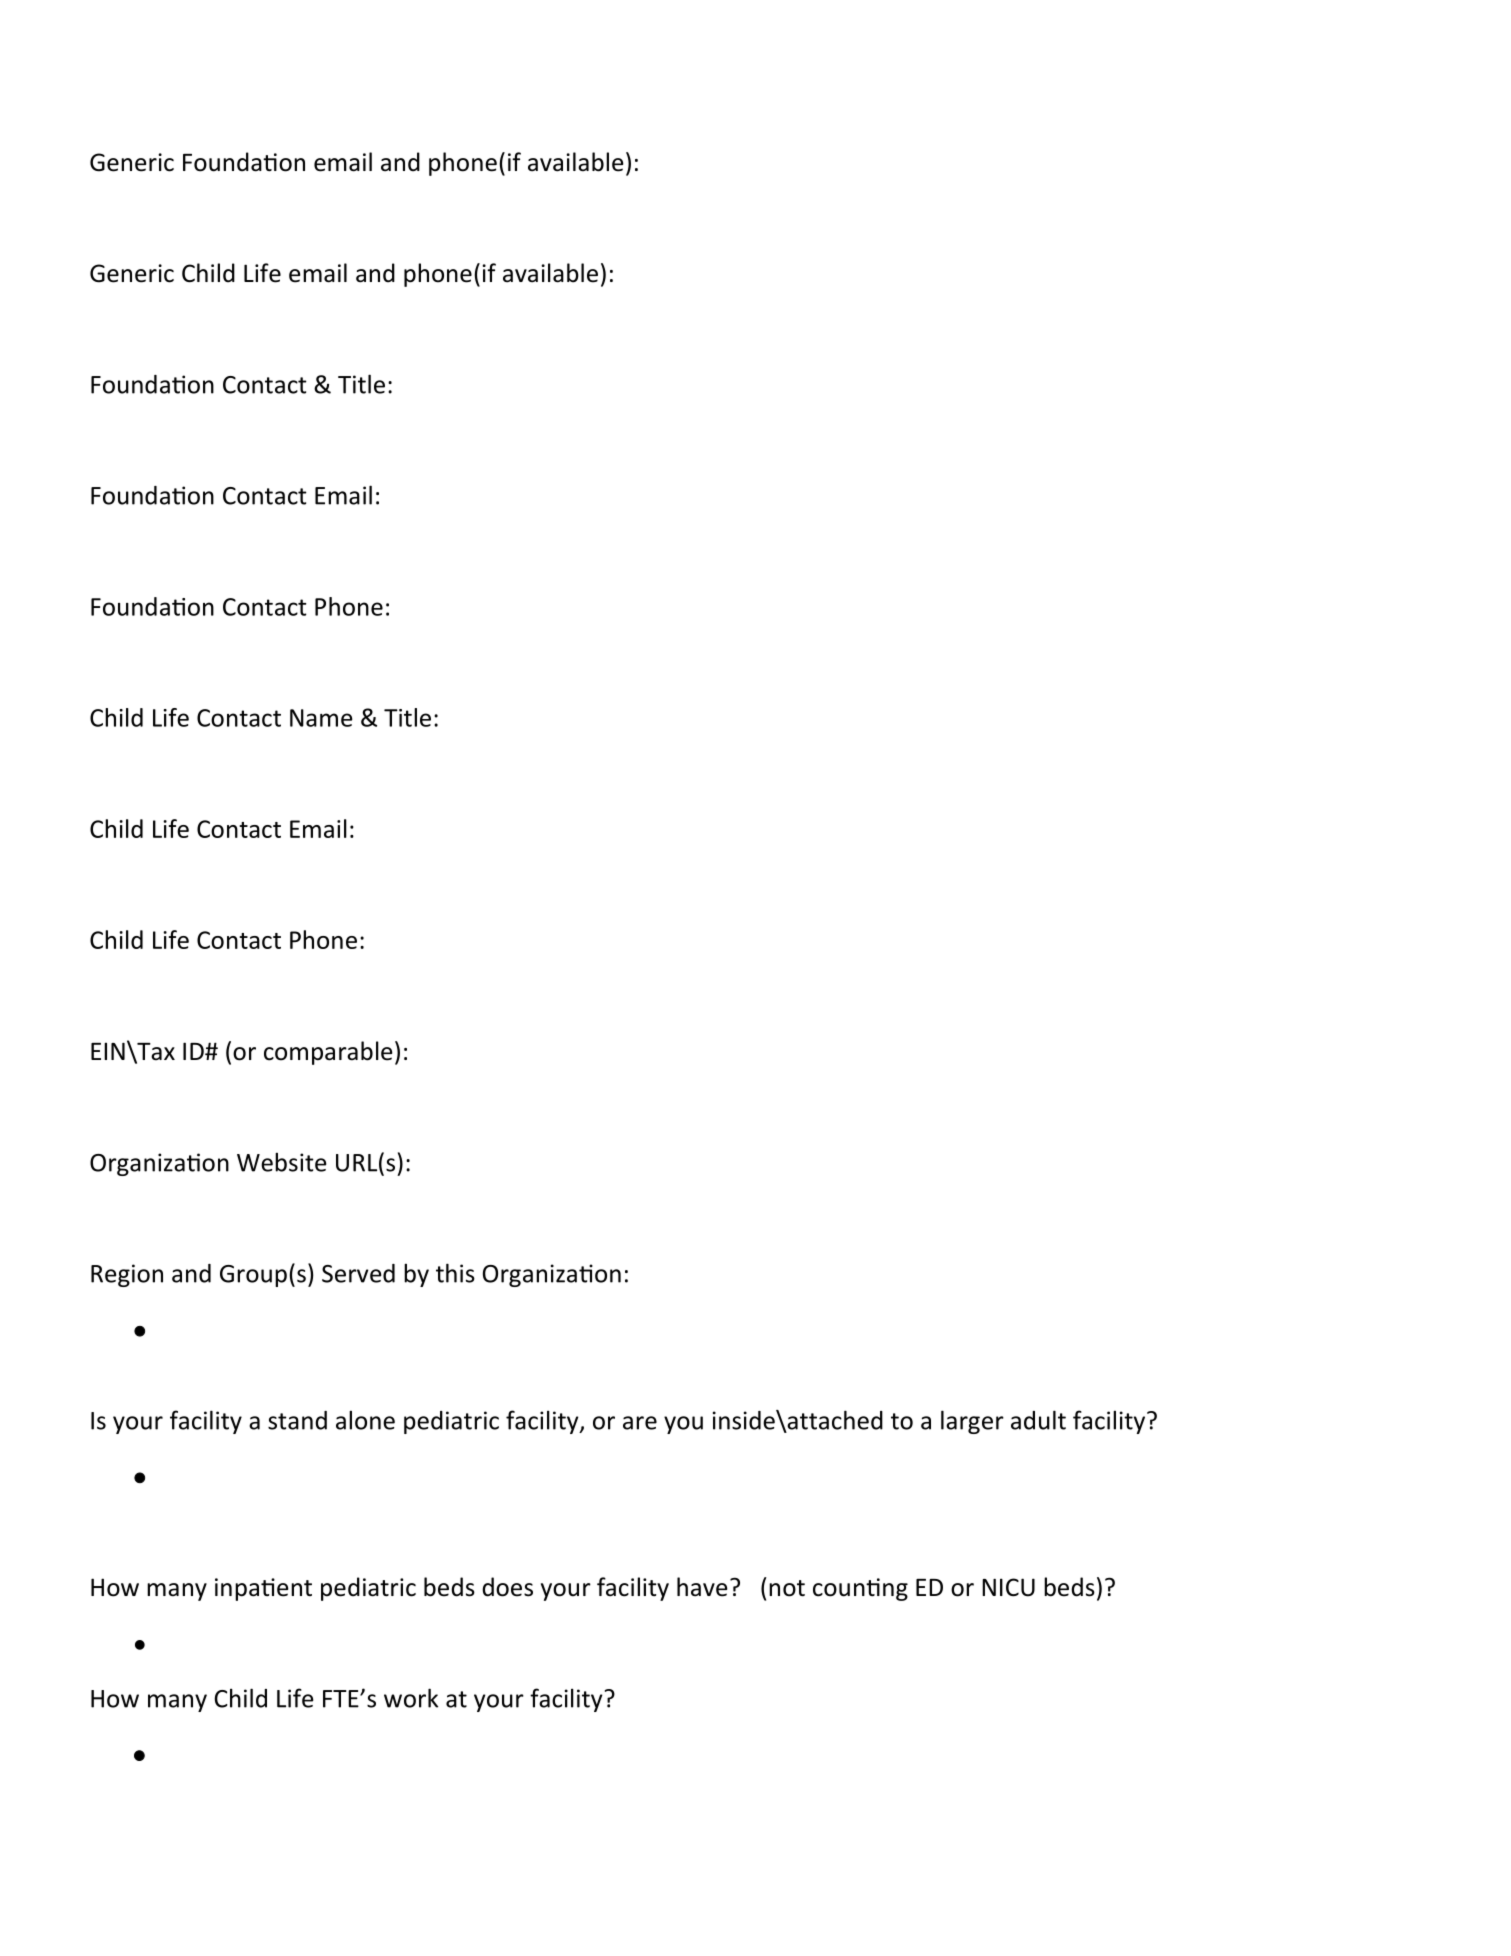 The height and width of the image is (1956, 1511). I want to click on Website, so click(281, 1162).
